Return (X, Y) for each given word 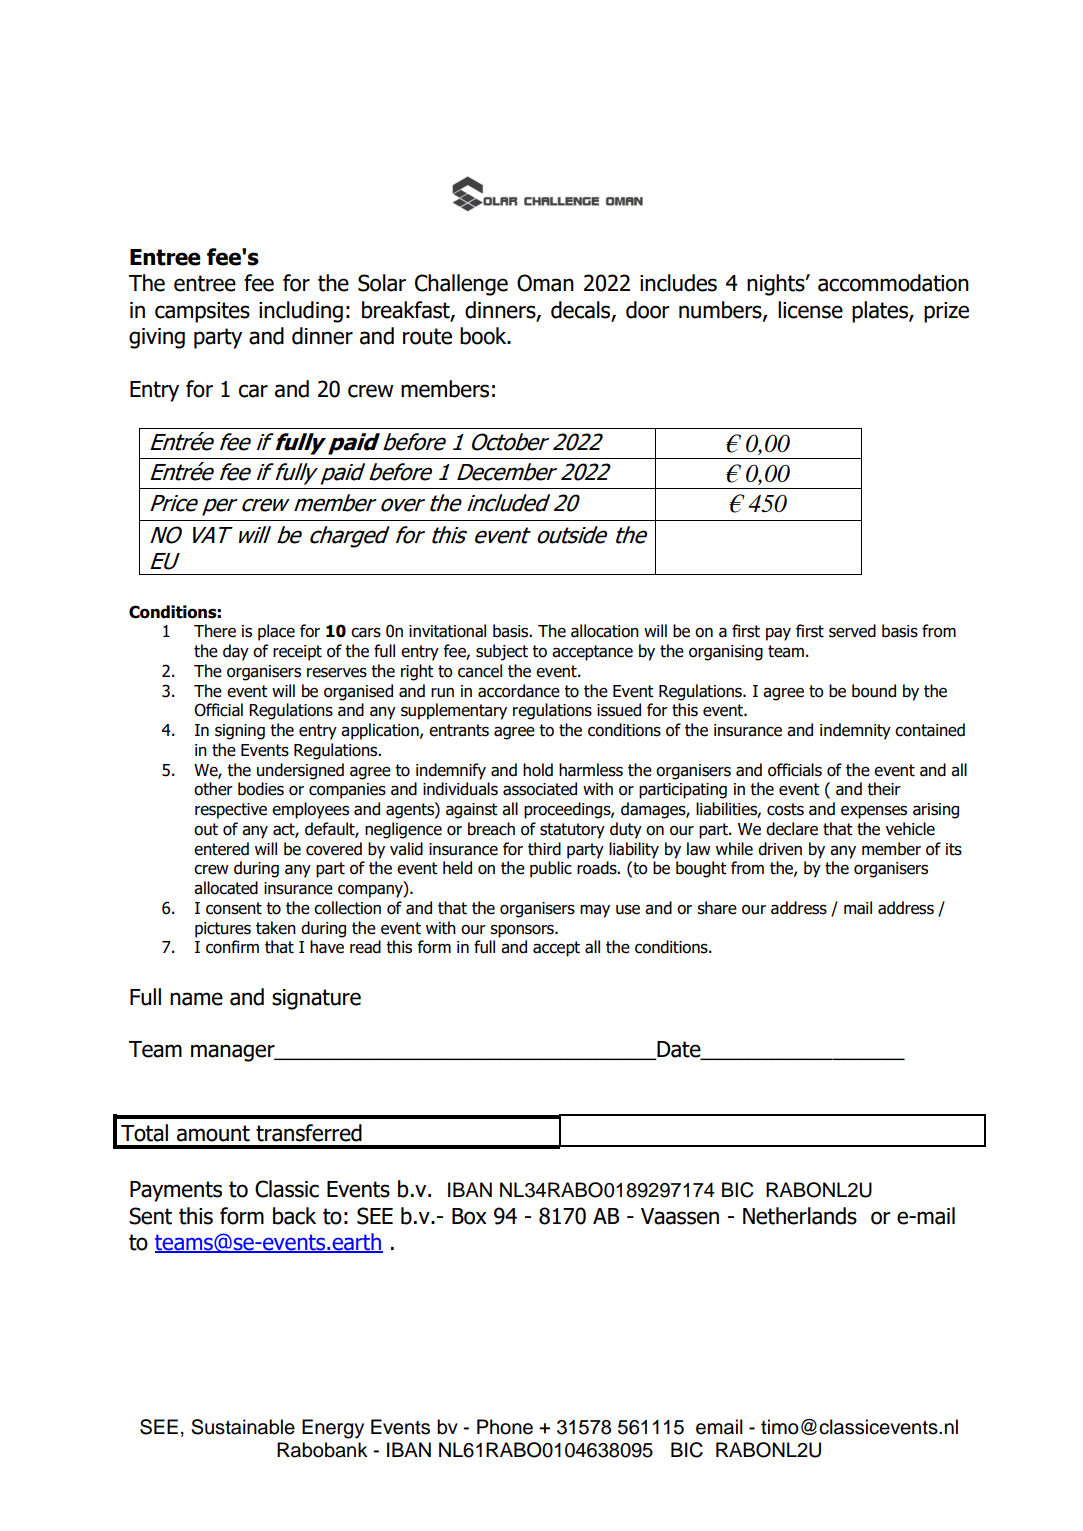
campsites (202, 312)
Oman (545, 283)
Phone (505, 1427)
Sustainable (243, 1427)
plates (881, 312)
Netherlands (800, 1216)
